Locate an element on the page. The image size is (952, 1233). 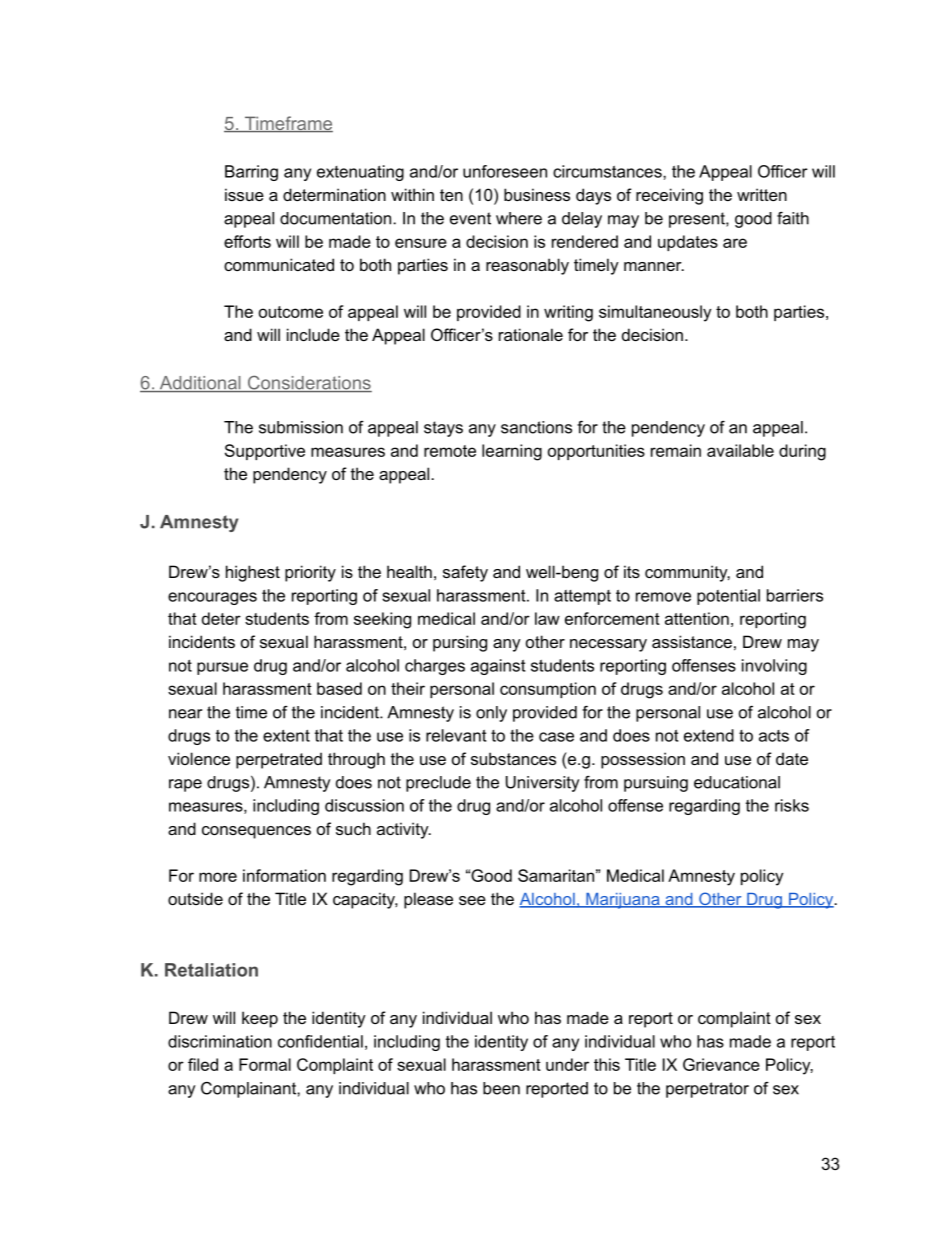
highest is located at coordinates (253, 573).
